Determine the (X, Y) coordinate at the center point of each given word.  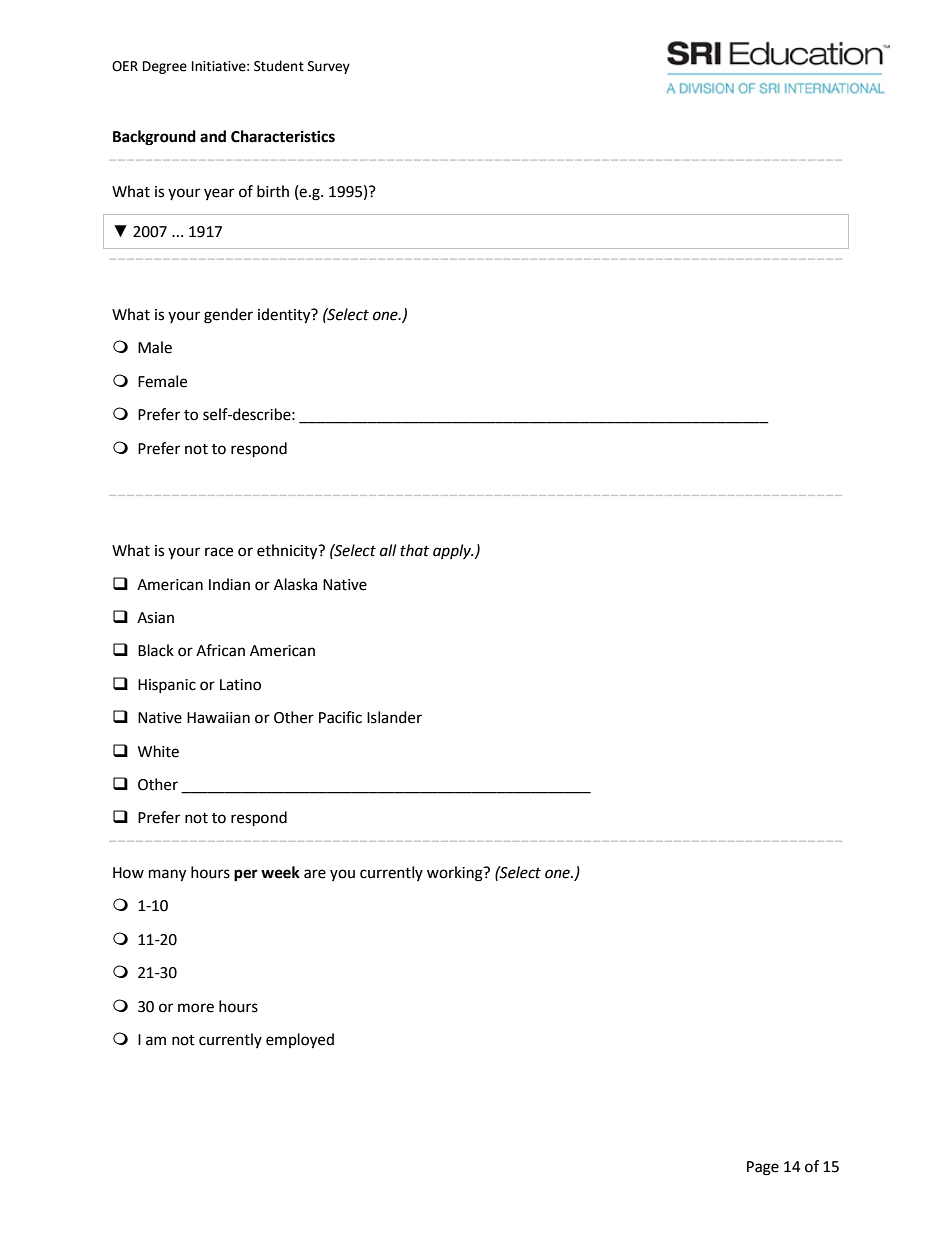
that (414, 550)
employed (300, 1041)
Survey (329, 67)
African (220, 650)
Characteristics (283, 136)
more (196, 1008)
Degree (165, 67)
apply (453, 551)
